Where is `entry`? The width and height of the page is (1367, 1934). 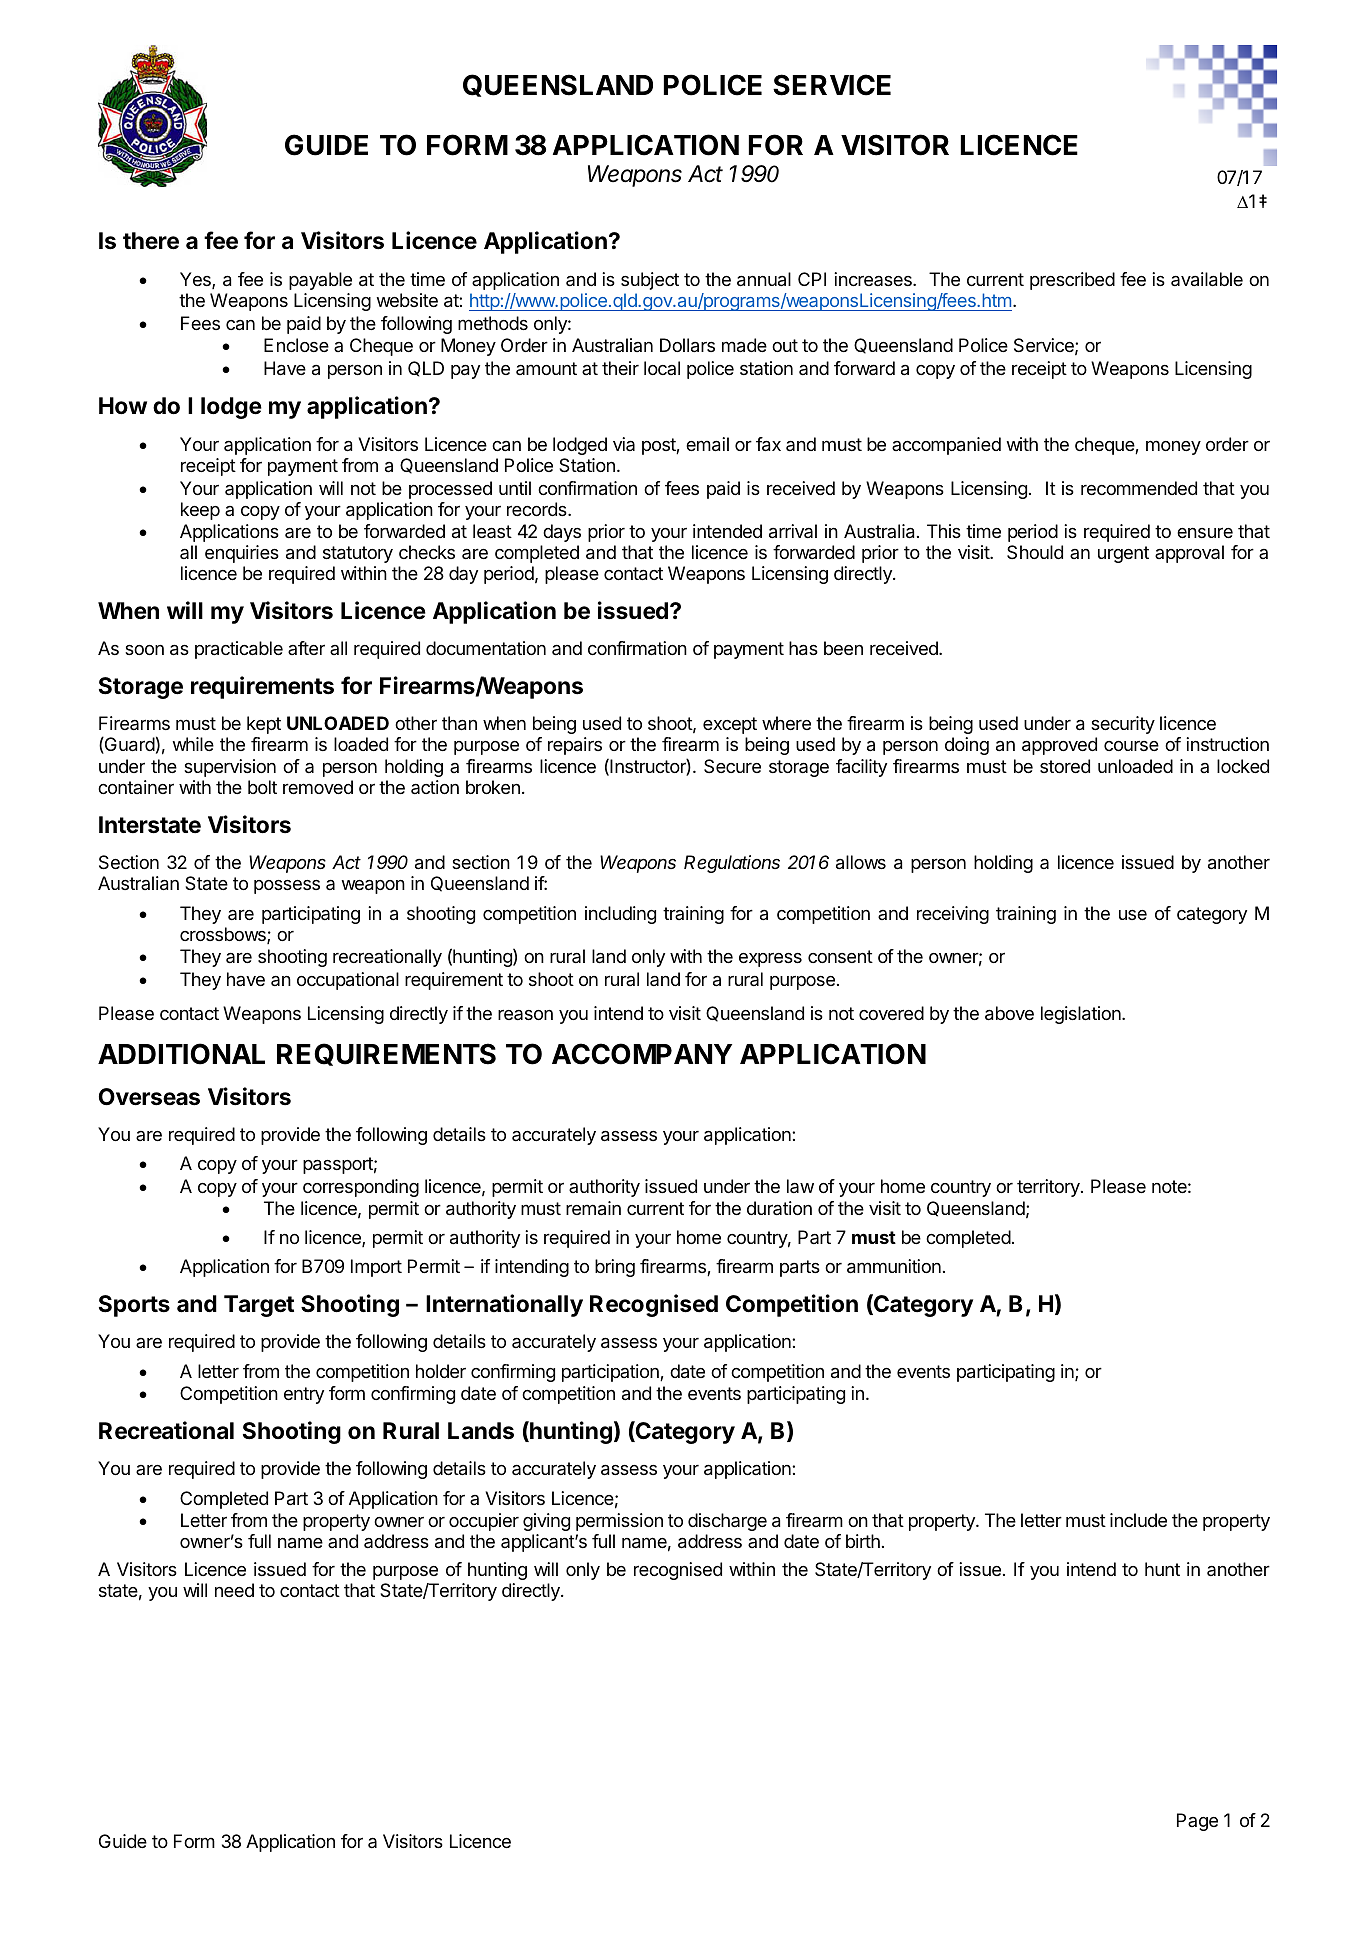 entry is located at coordinates (304, 1395).
